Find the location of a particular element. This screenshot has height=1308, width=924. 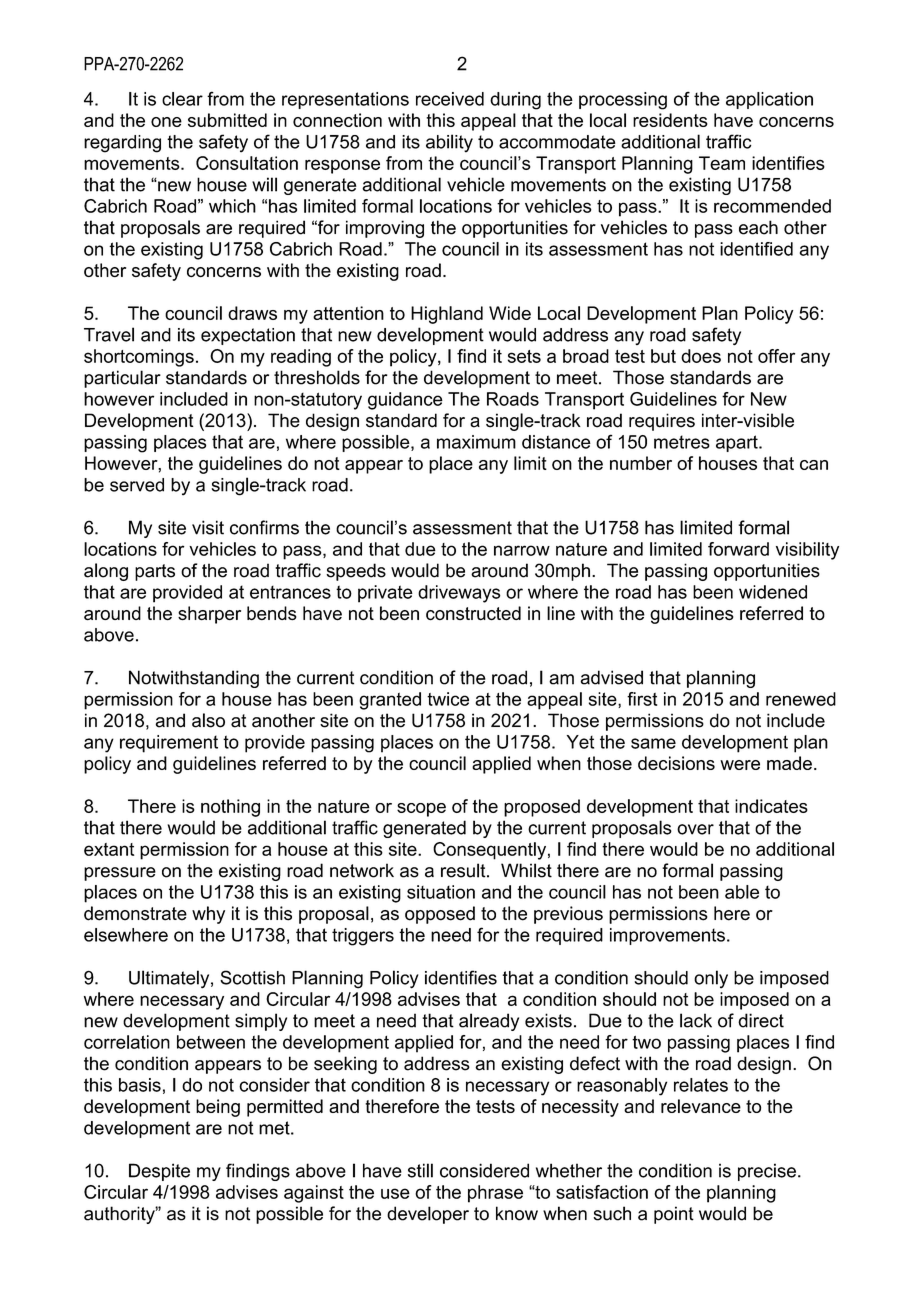

Team is located at coordinates (722, 163).
